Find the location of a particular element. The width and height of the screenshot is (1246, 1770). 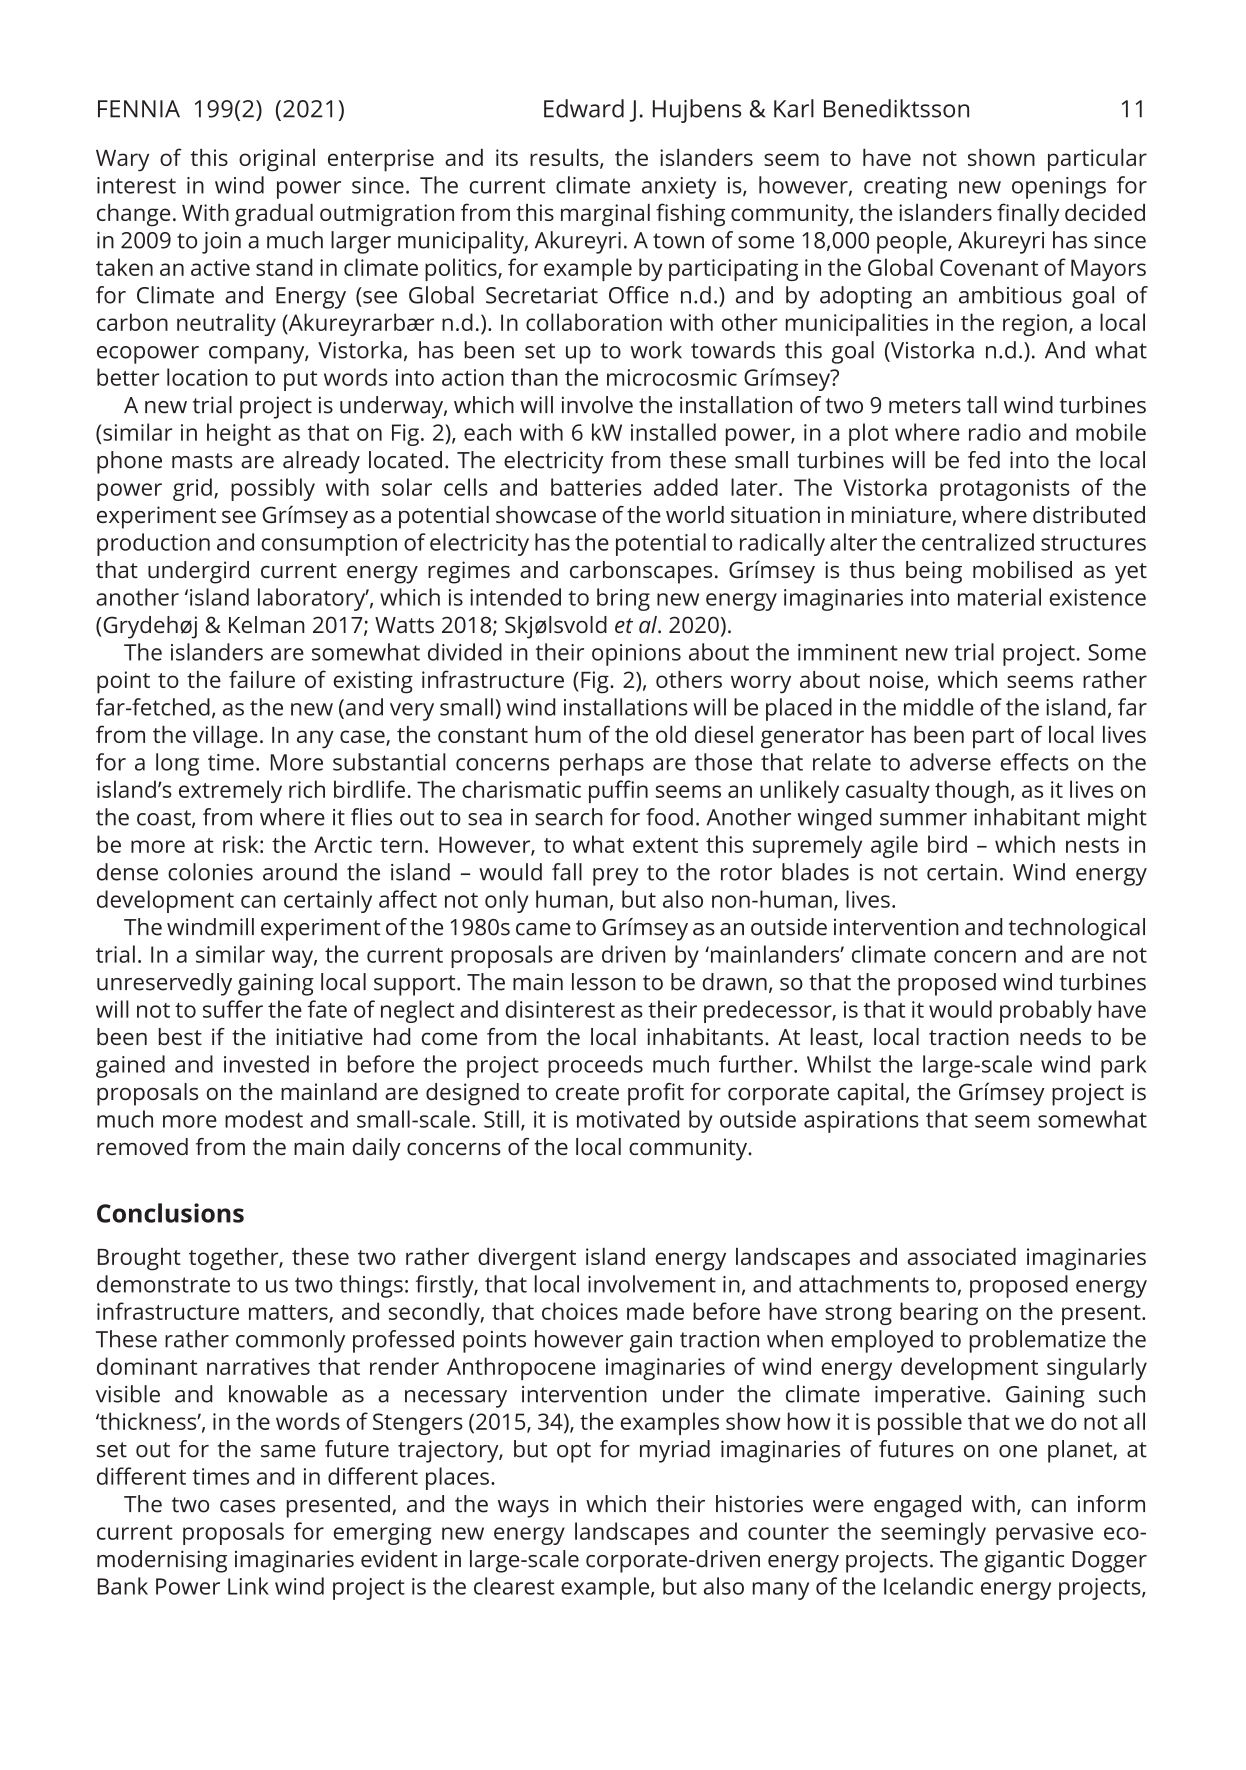

results is located at coordinates (565, 159).
